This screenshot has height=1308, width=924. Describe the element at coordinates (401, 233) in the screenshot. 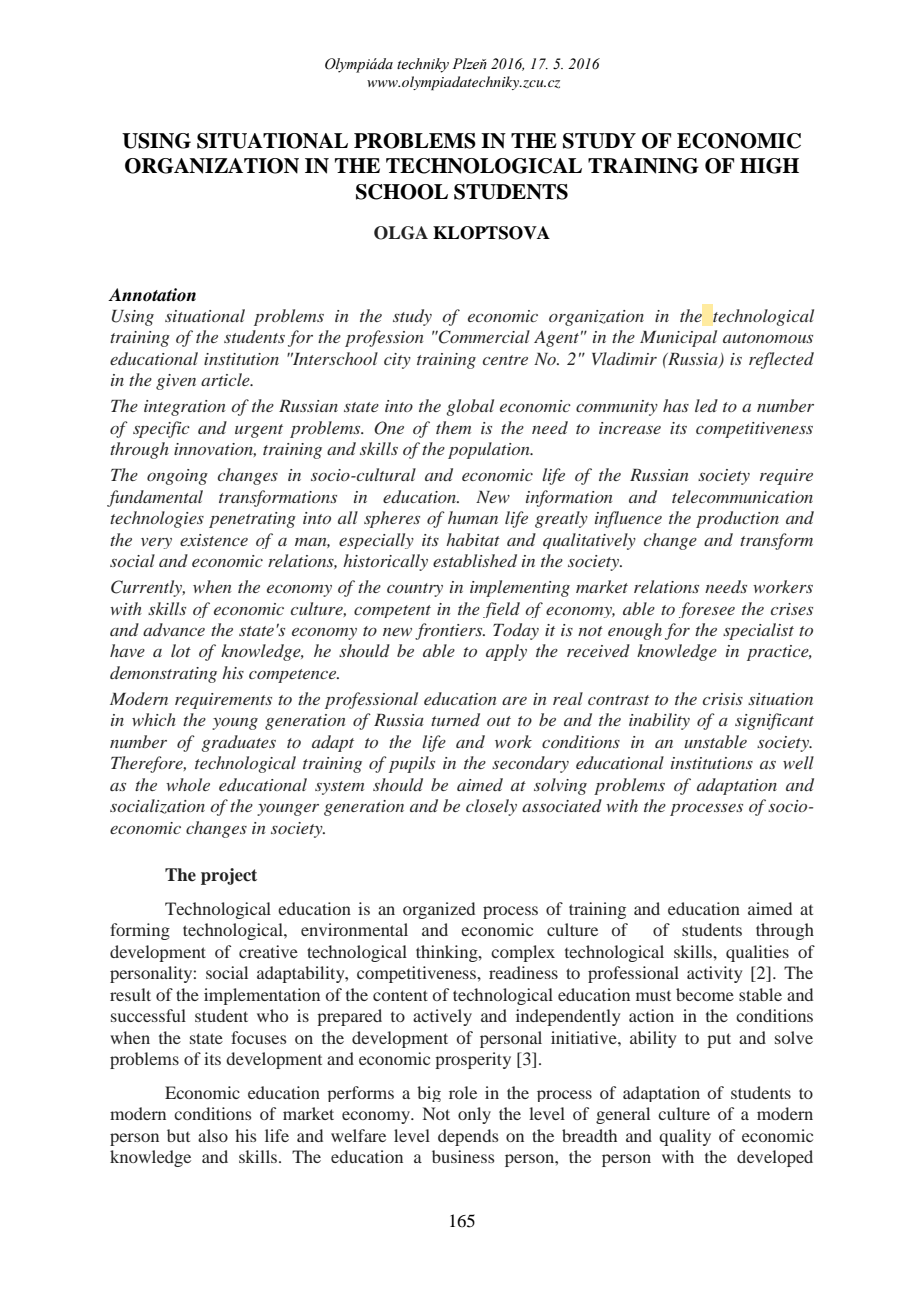

I see `OLGA` at that location.
